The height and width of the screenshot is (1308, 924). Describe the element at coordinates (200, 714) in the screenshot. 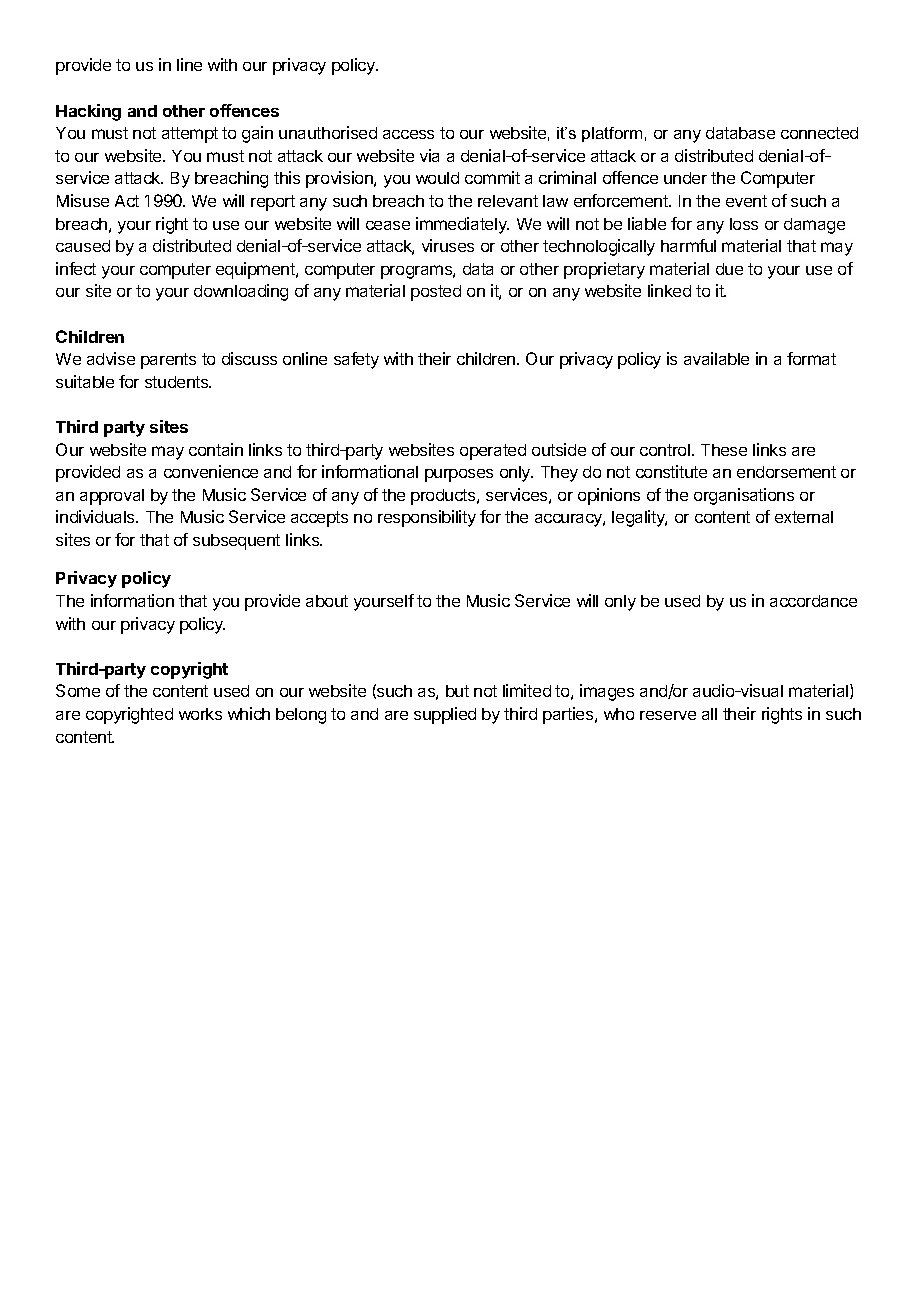

I see `works` at that location.
